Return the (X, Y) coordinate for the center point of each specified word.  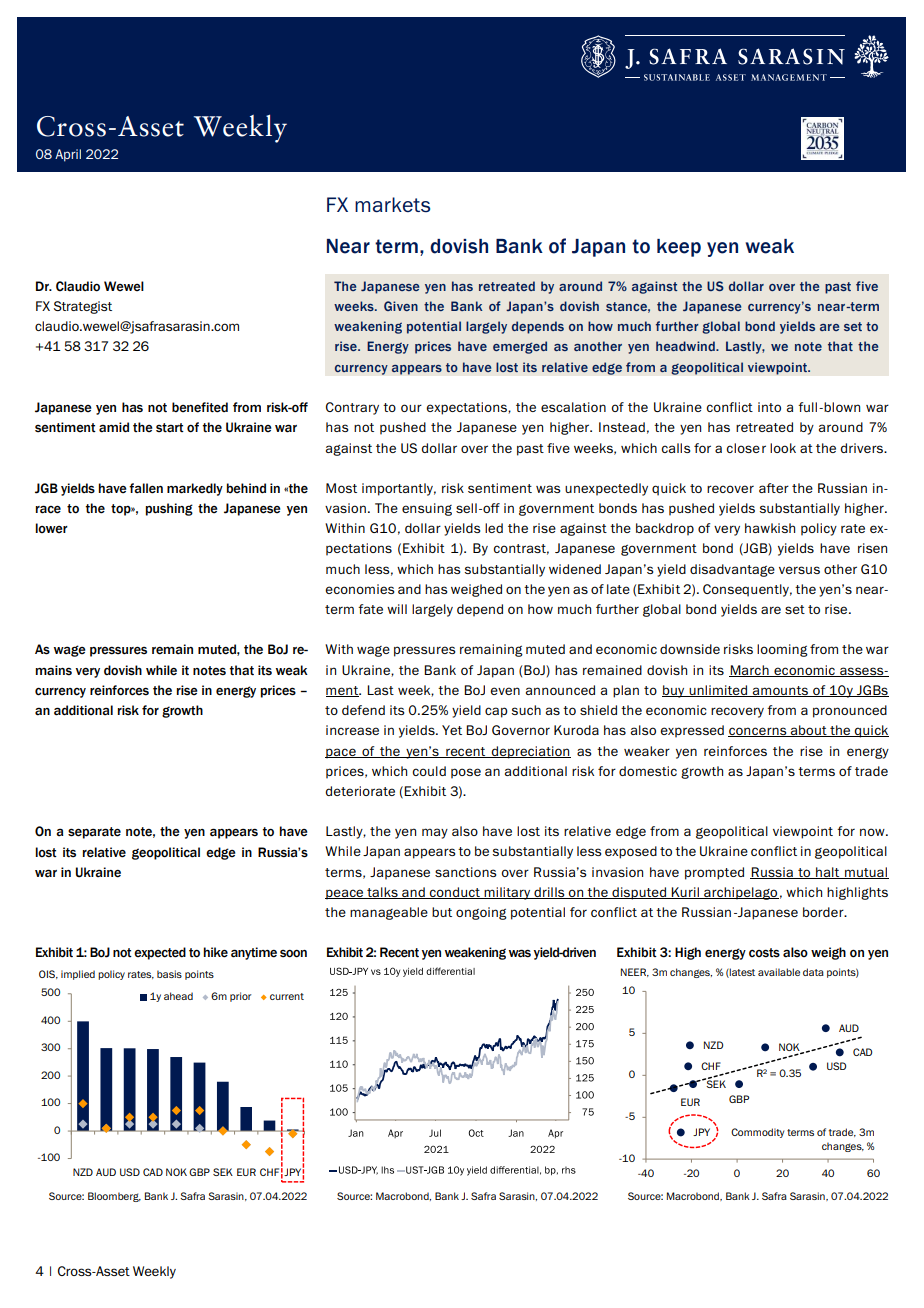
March (750, 671)
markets (392, 205)
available (779, 972)
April (68, 155)
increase (352, 730)
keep (679, 248)
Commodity (757, 1133)
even (505, 691)
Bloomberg (114, 1197)
